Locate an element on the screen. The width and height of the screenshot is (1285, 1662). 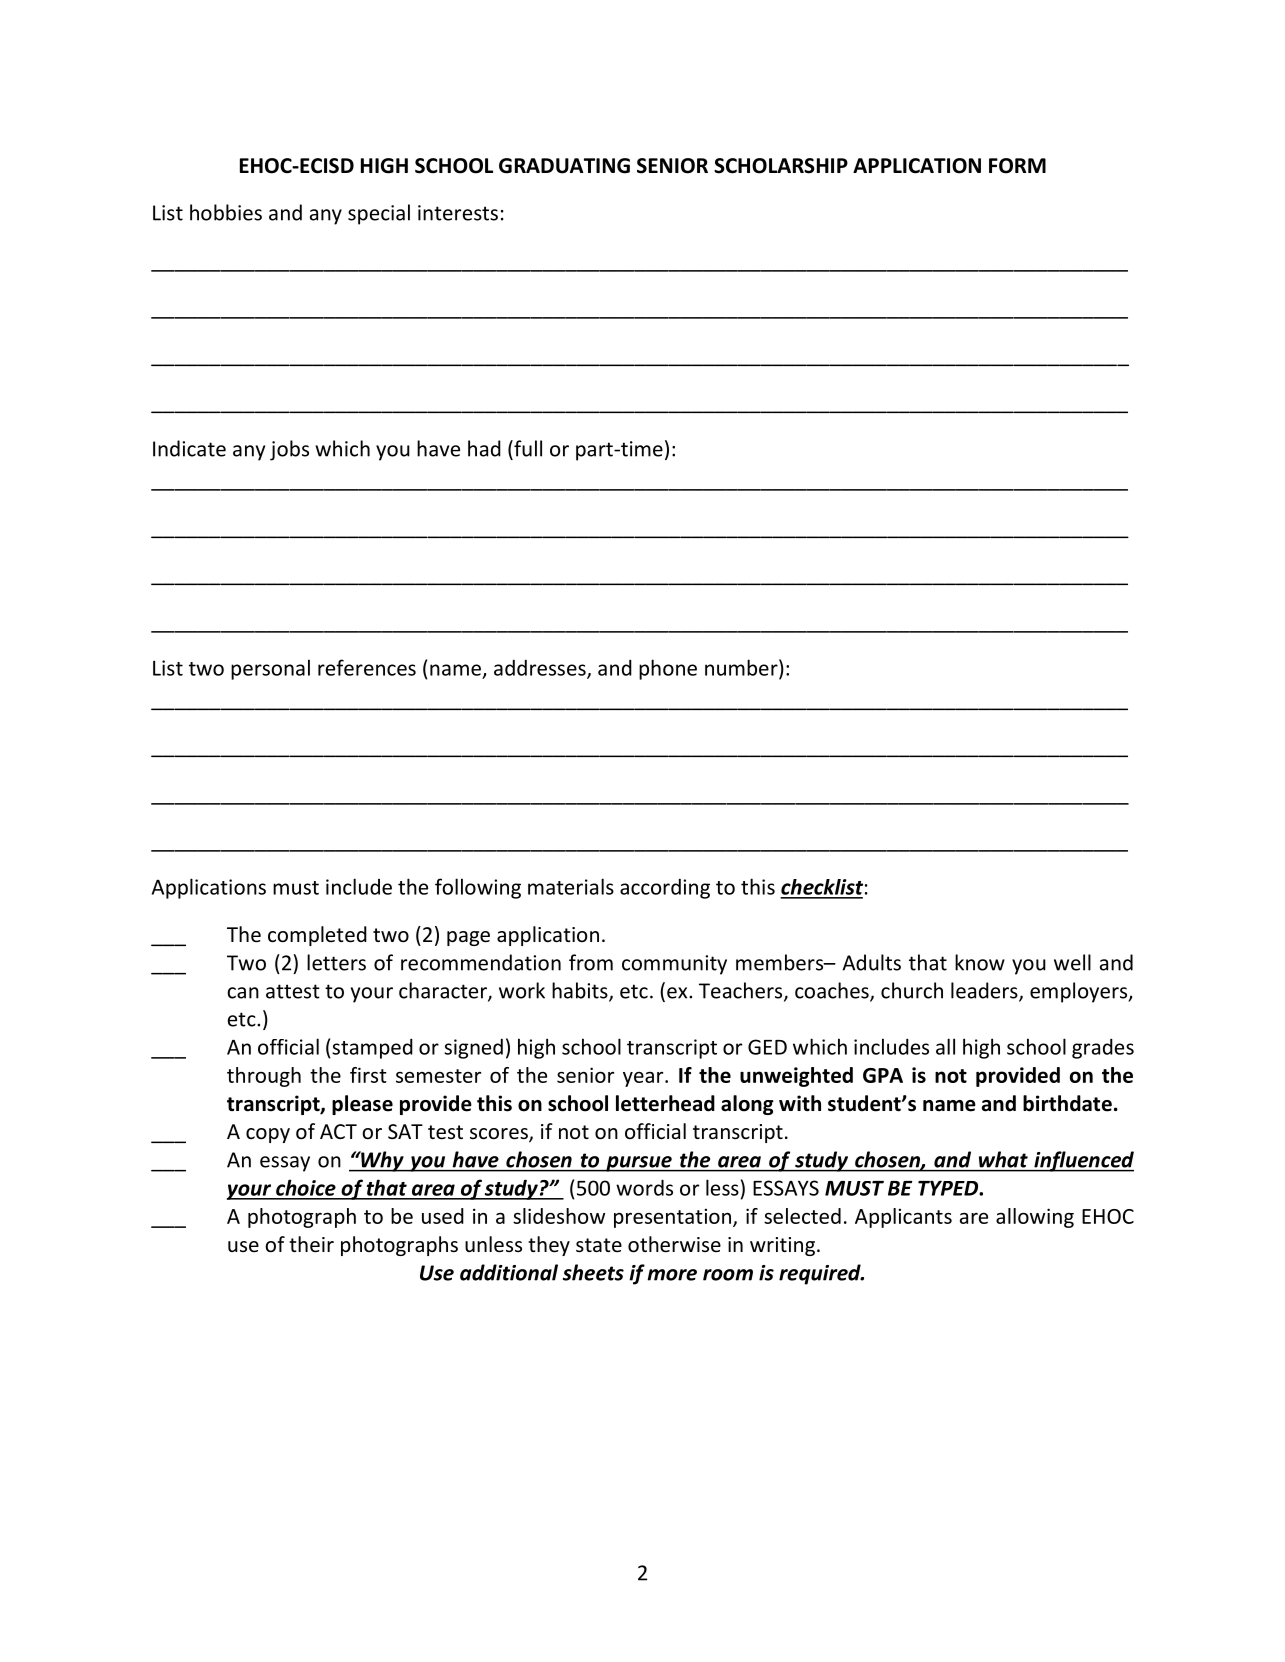
community is located at coordinates (674, 965).
